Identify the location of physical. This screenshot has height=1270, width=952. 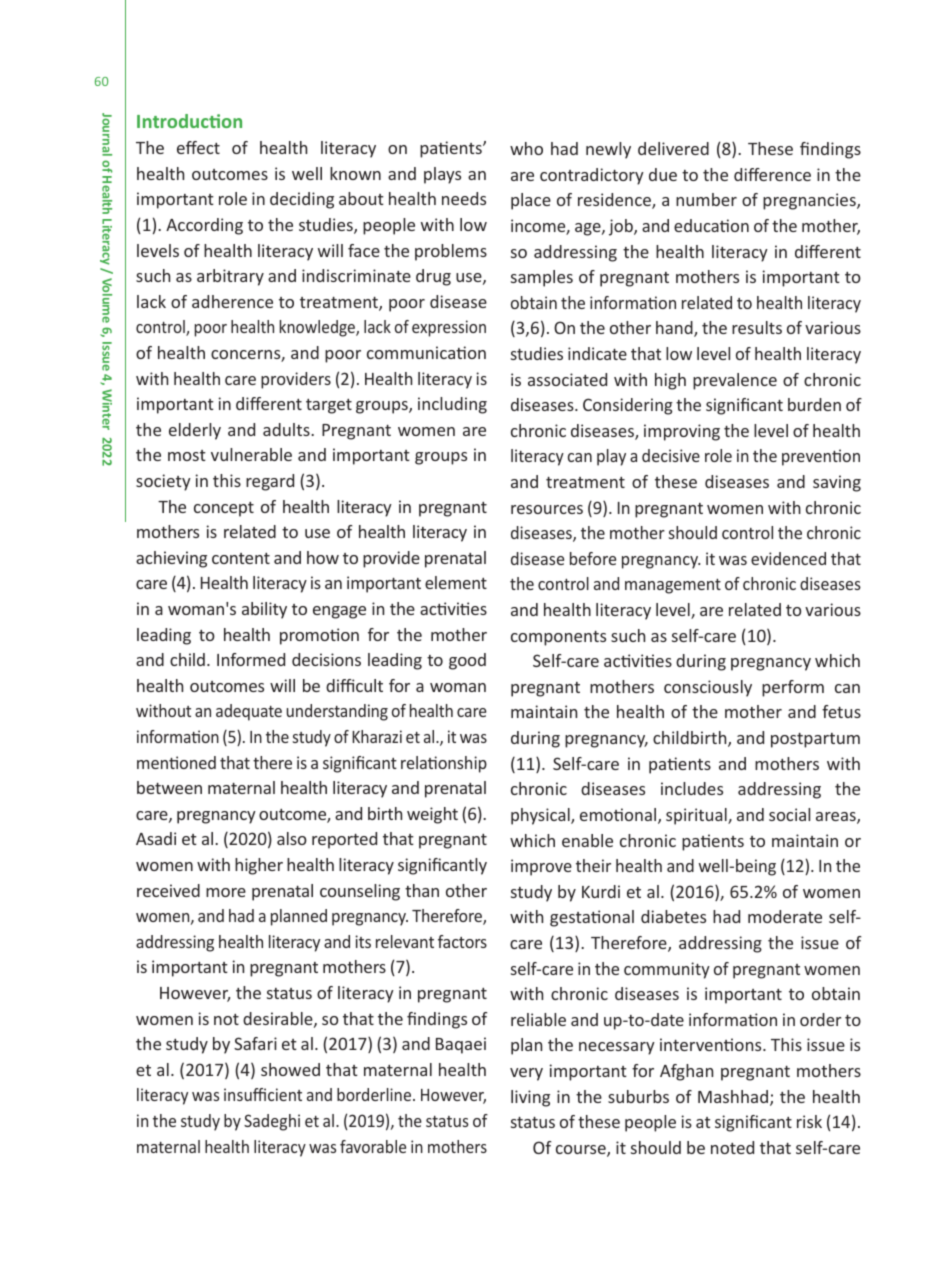
(541, 816).
